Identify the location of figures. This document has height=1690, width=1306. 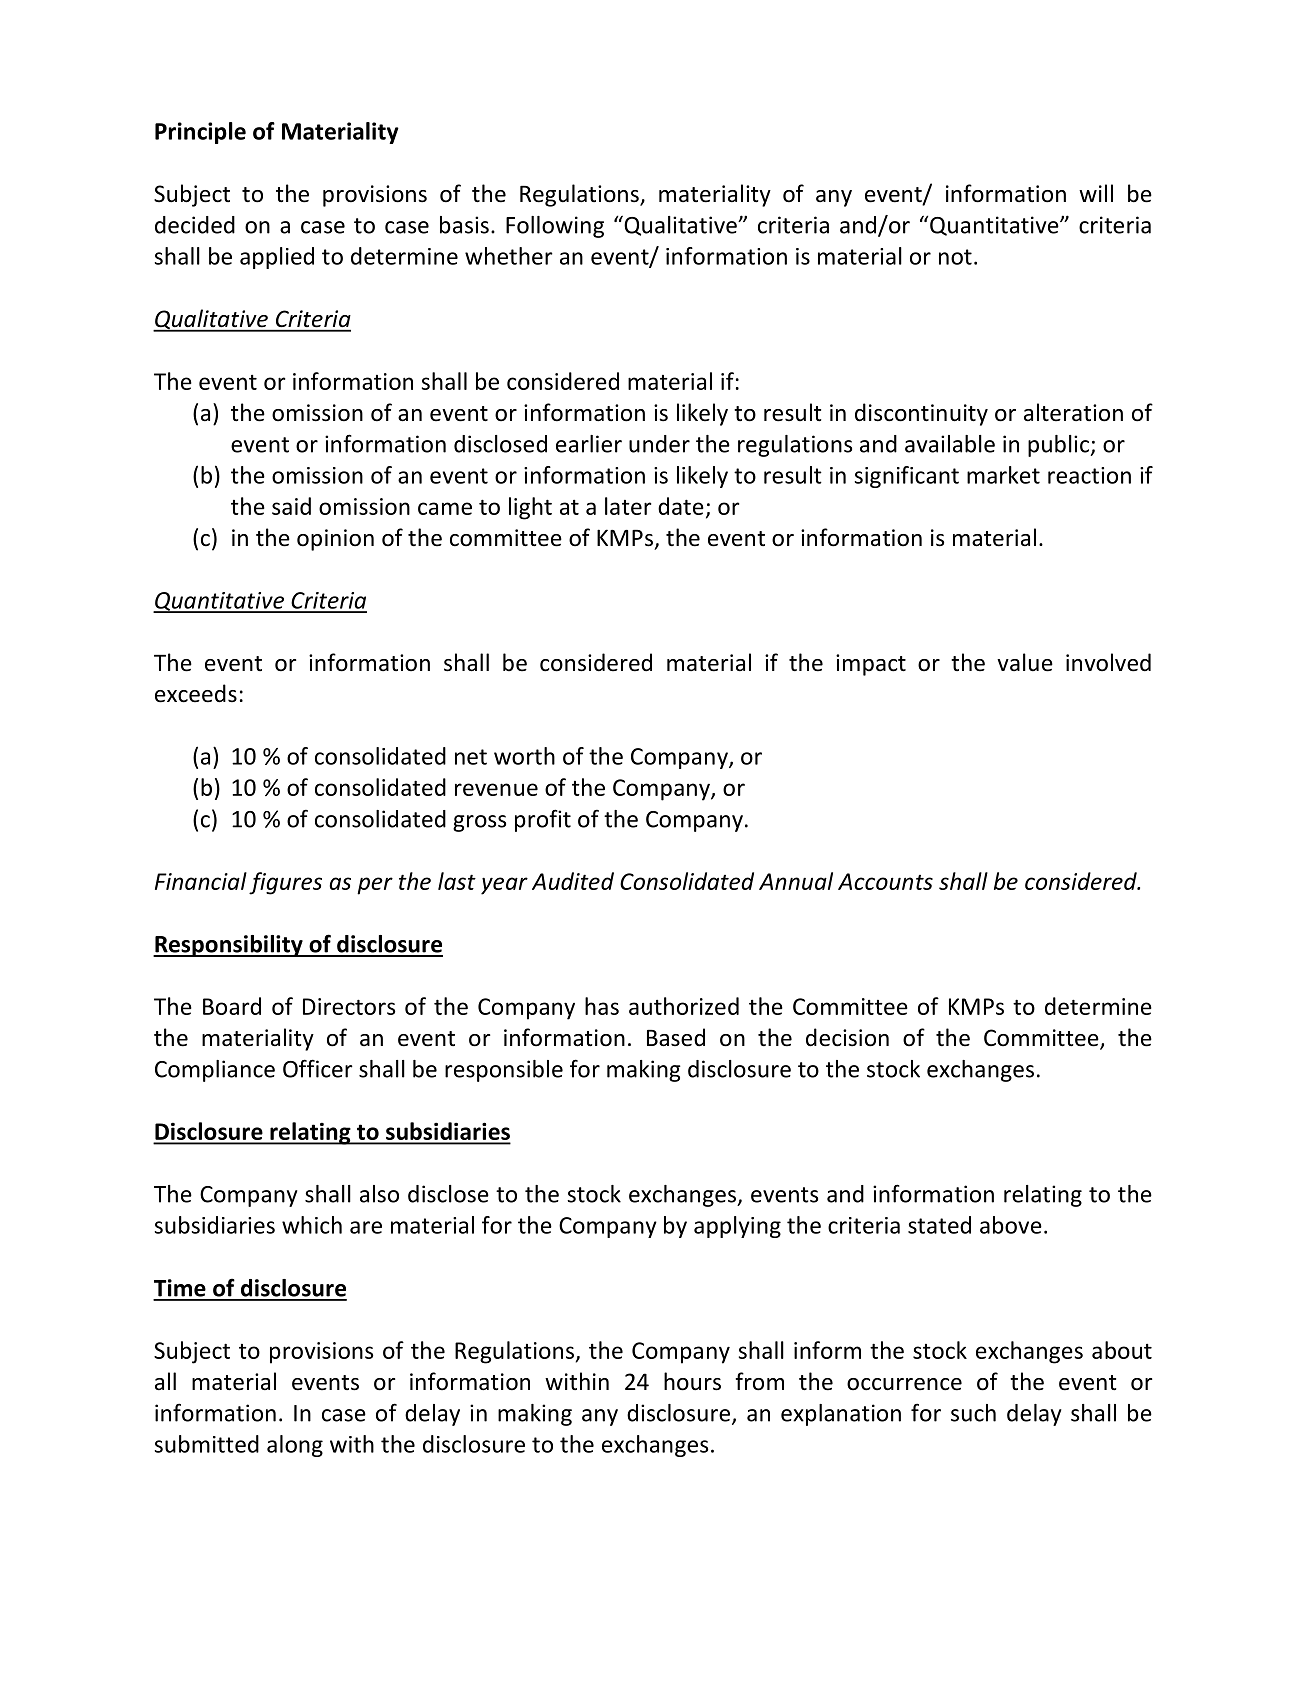
(285, 883).
